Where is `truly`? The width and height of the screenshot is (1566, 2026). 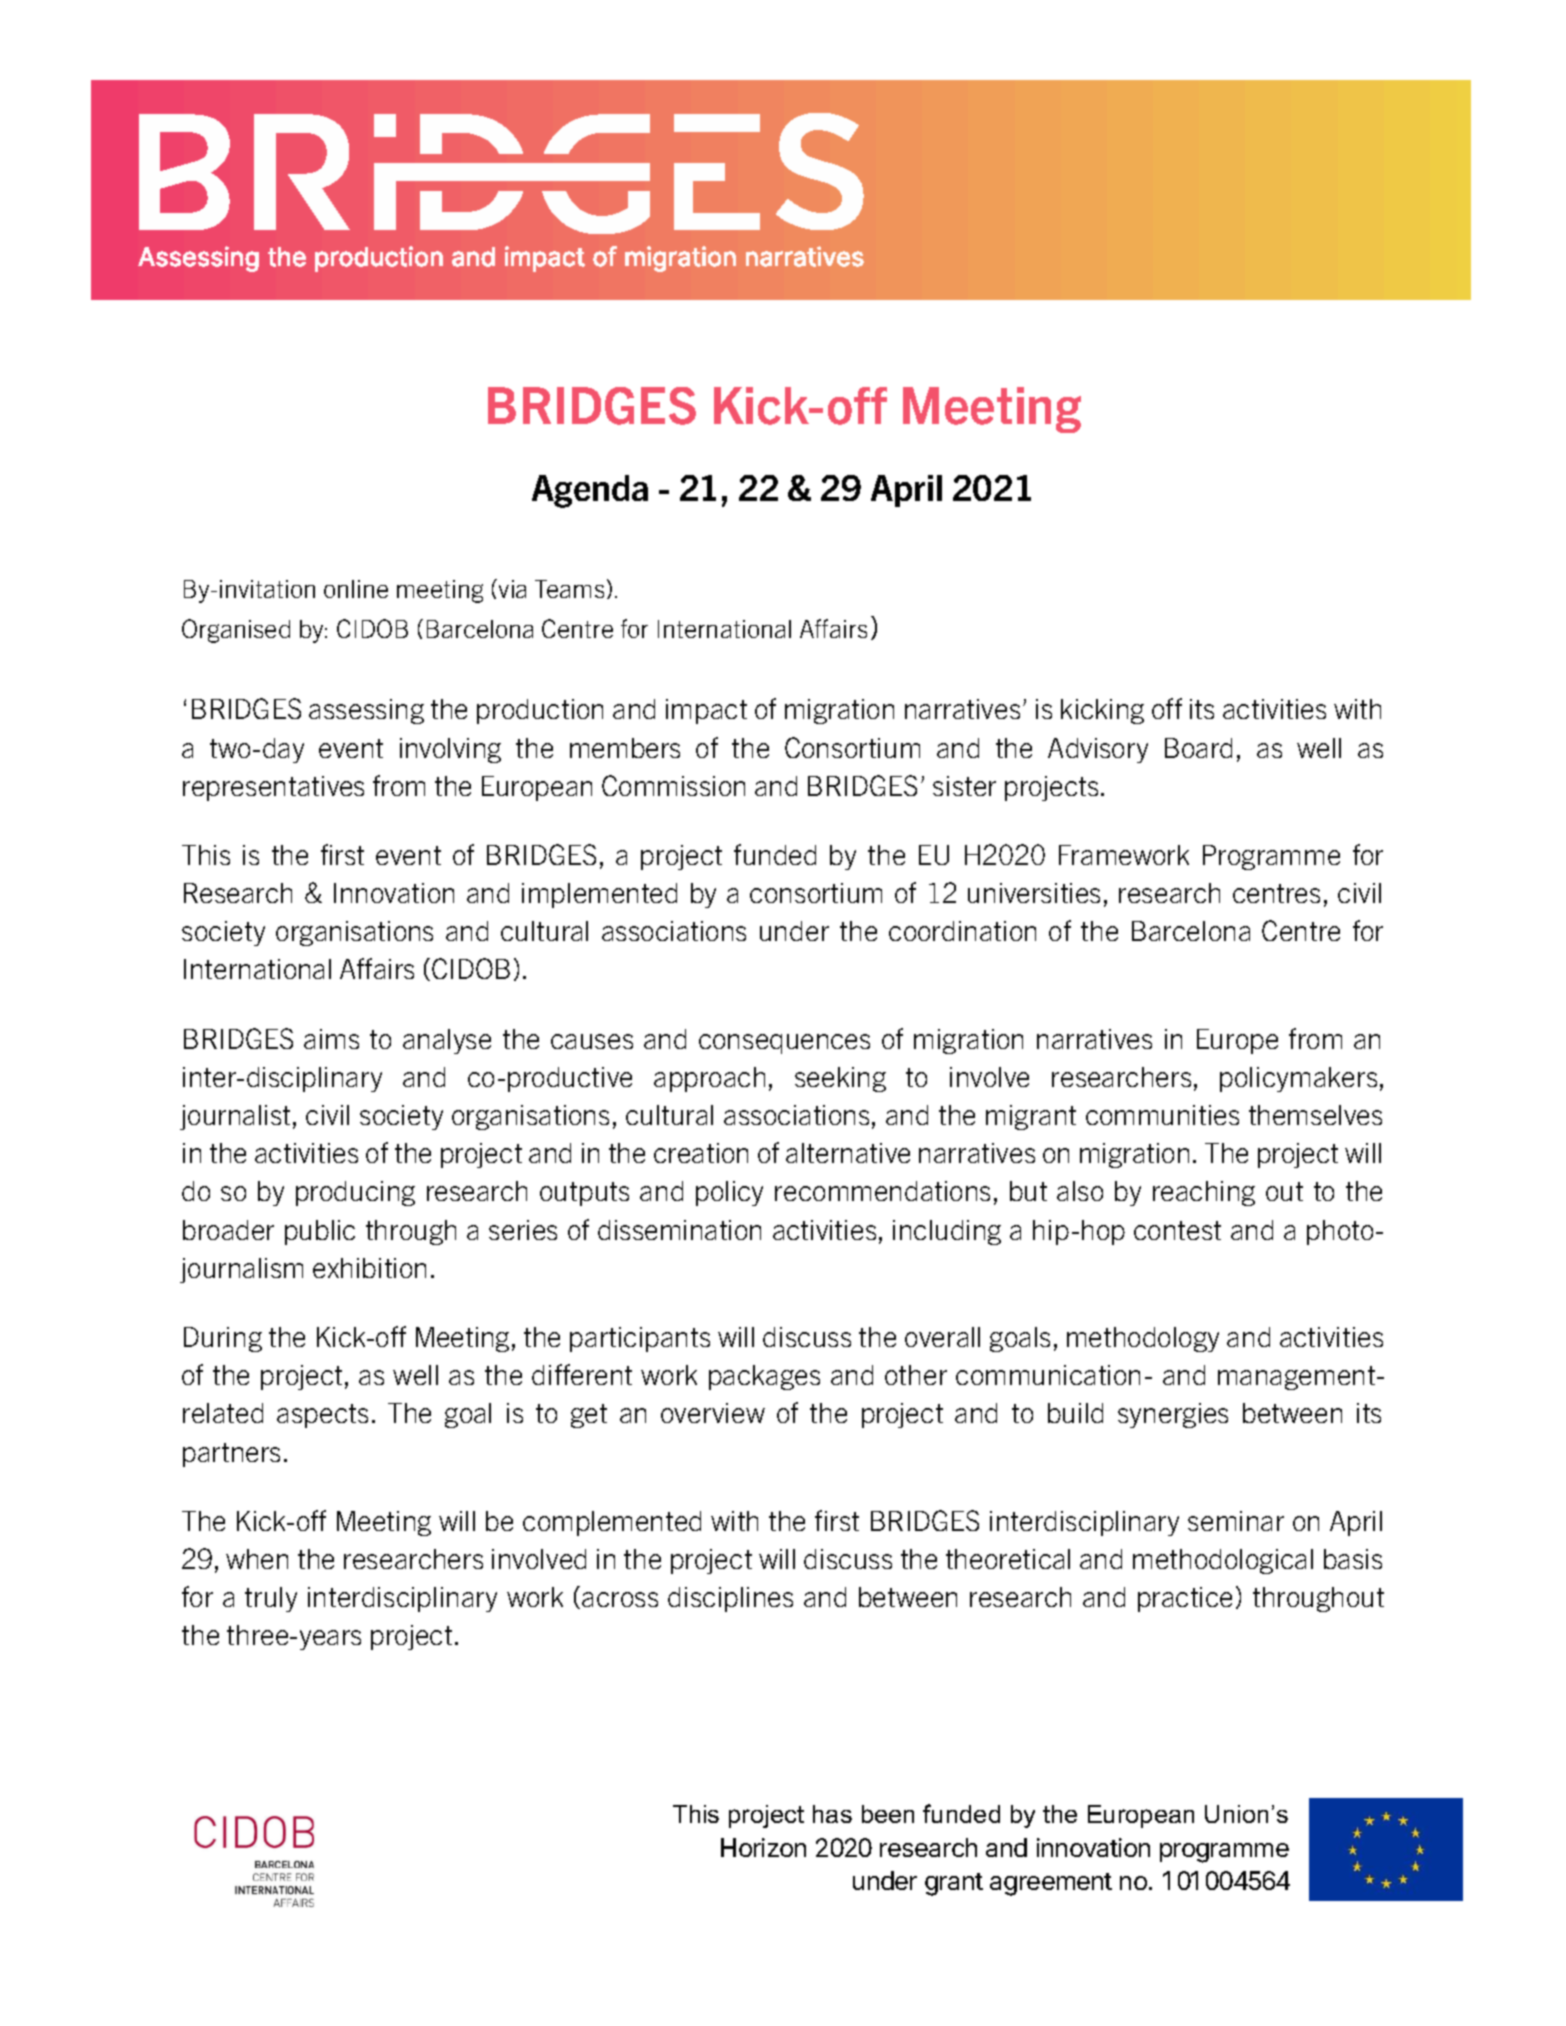
truly is located at coordinates (271, 1599).
